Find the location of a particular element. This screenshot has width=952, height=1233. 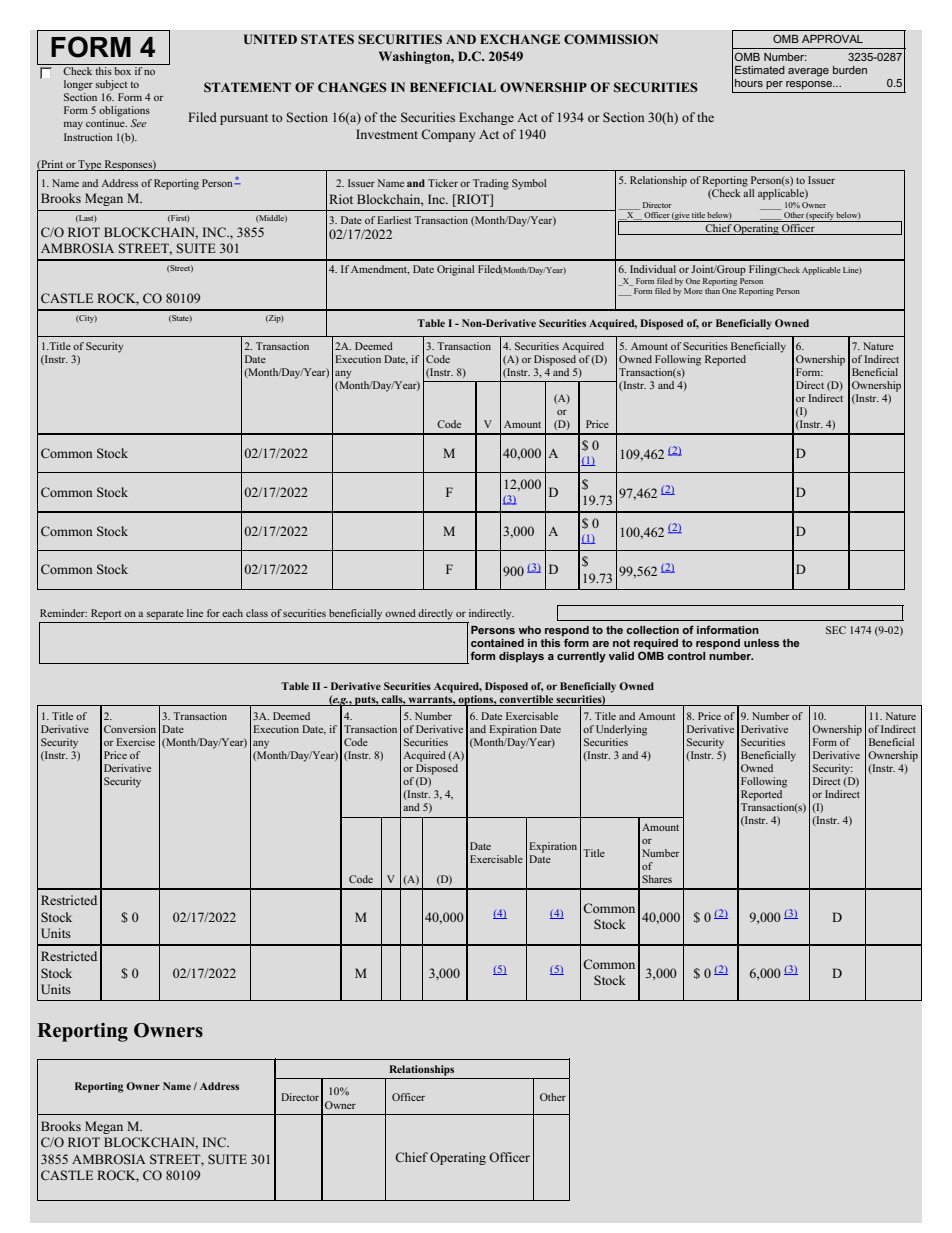

CHANGES is located at coordinates (352, 87).
